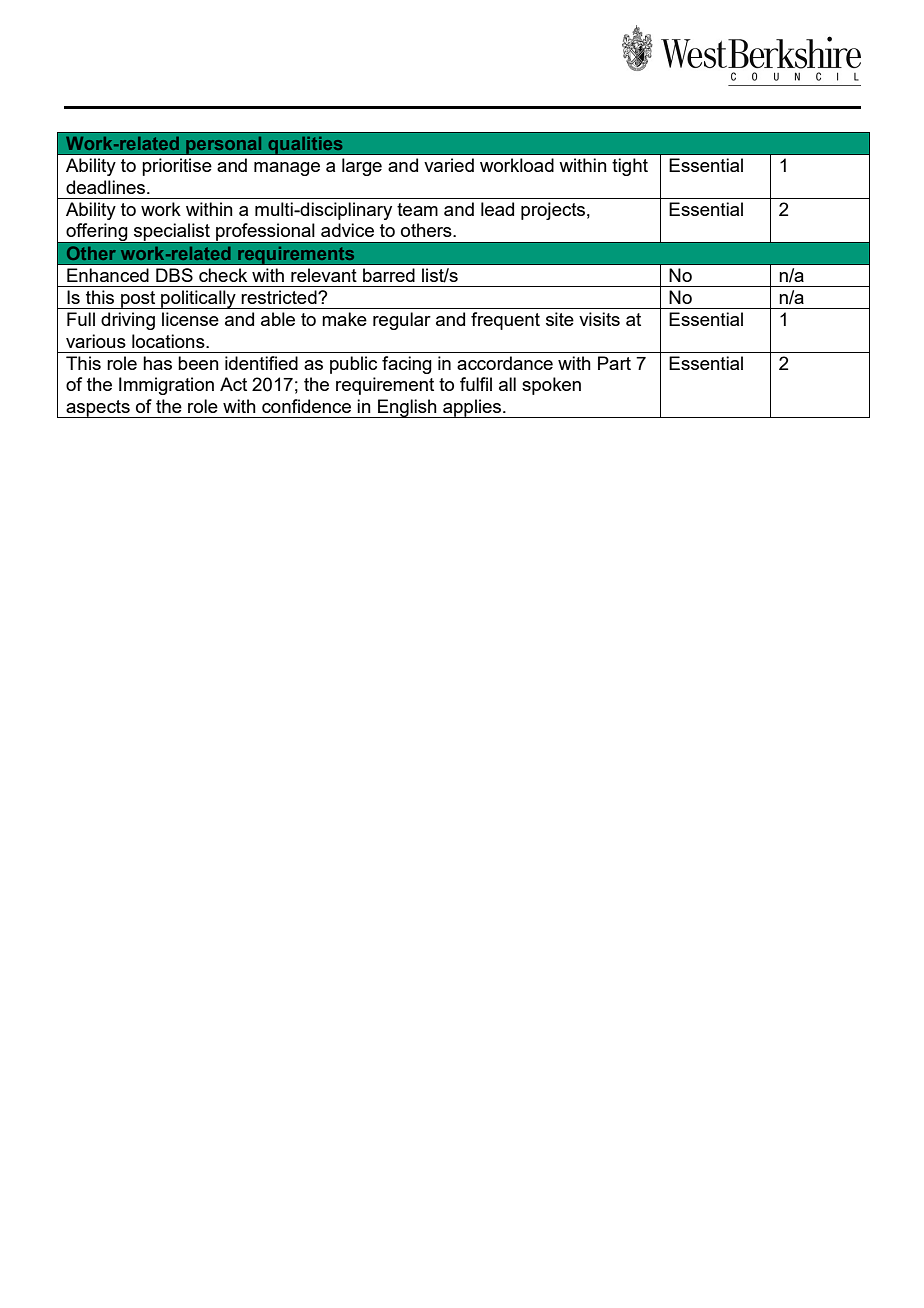 The image size is (924, 1308). I want to click on post, so click(138, 300).
